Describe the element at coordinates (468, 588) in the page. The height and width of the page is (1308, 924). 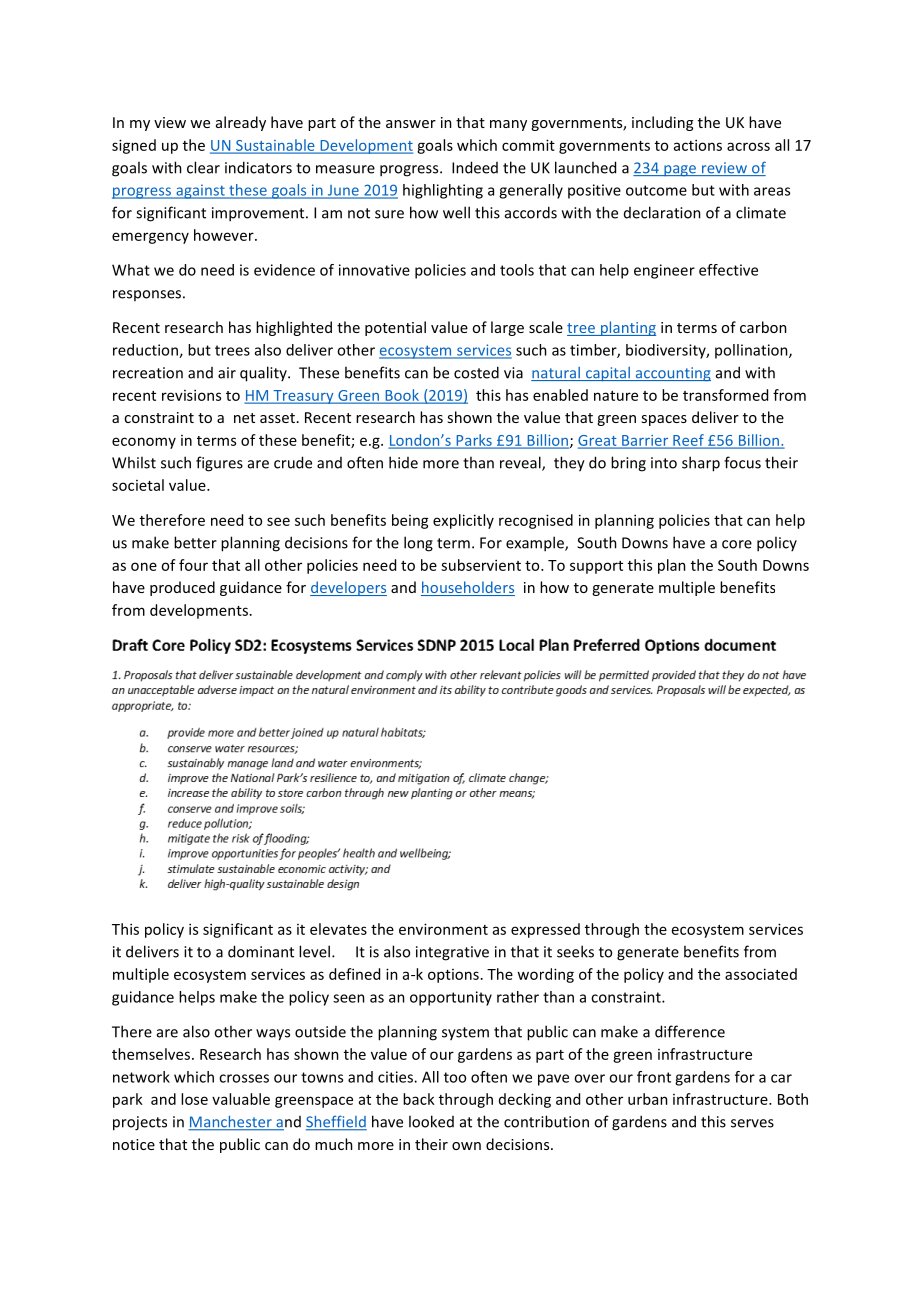
I see `householders` at that location.
